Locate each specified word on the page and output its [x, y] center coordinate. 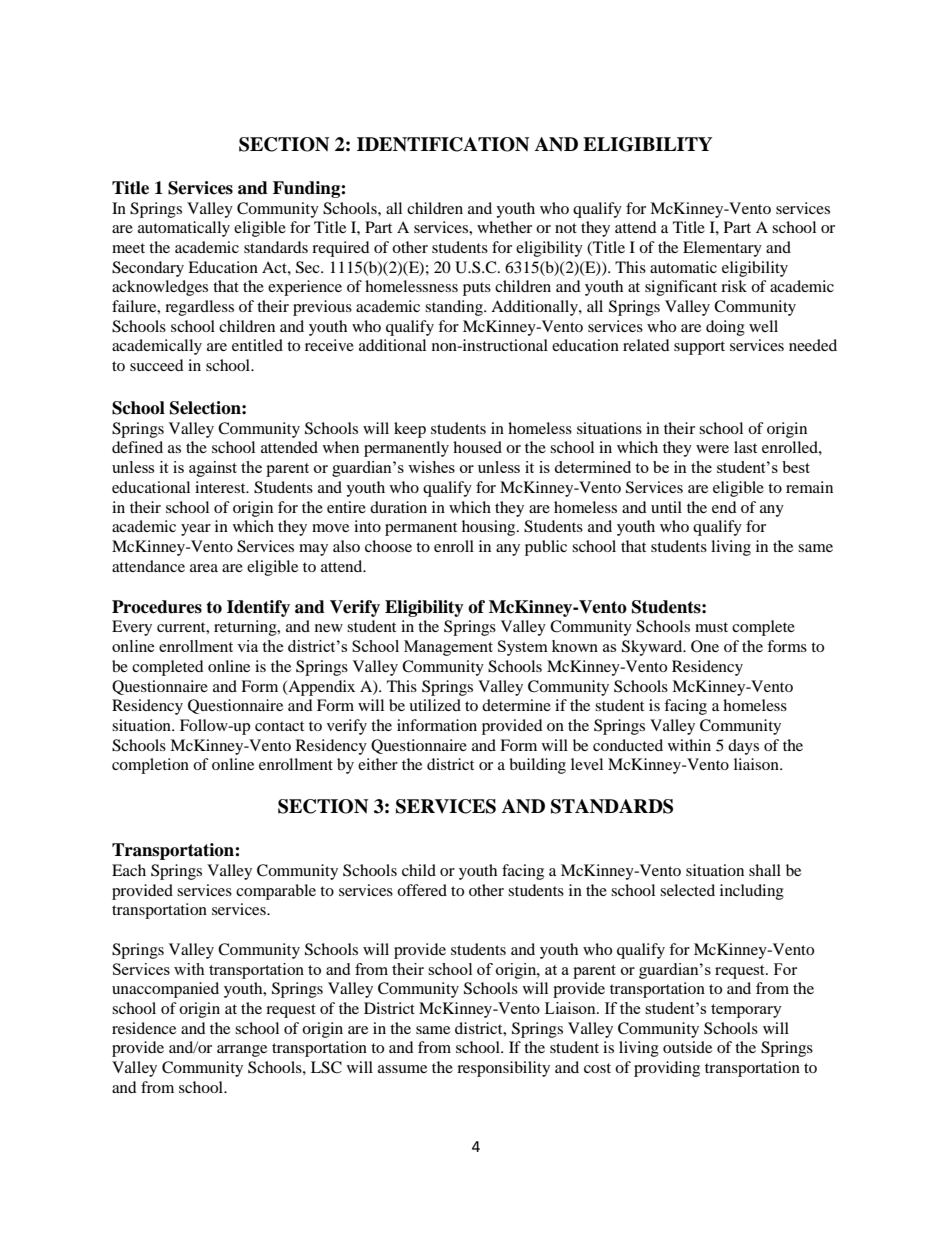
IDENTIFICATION [443, 144]
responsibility [503, 1069]
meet [128, 248]
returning [246, 628]
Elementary [722, 249]
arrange [242, 1051]
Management [448, 648]
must [711, 627]
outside [687, 1047]
